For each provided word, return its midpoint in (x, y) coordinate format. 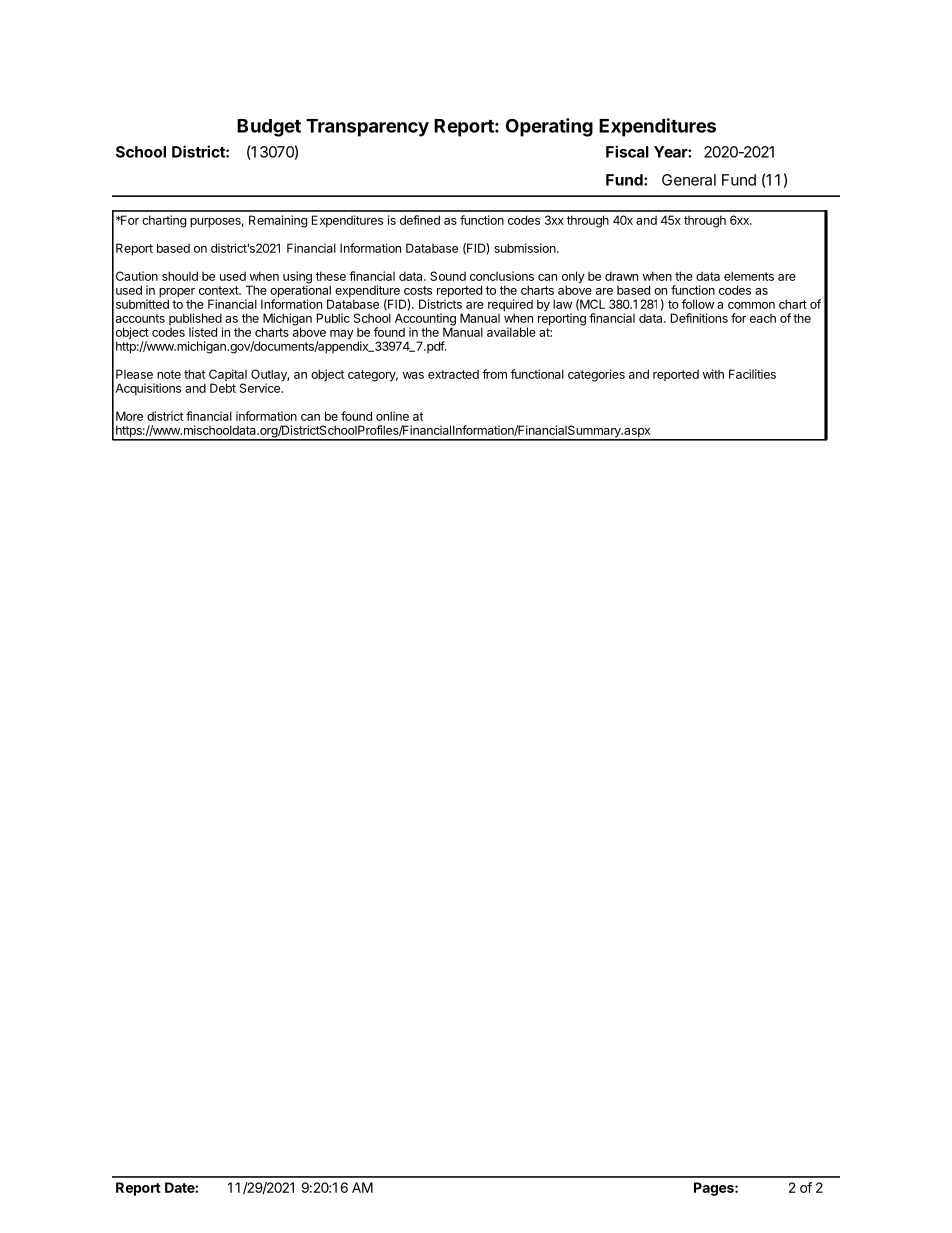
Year (671, 152)
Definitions (699, 318)
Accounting (425, 320)
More (129, 416)
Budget (269, 128)
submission (526, 248)
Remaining (278, 221)
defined (420, 220)
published (196, 320)
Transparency (367, 128)
